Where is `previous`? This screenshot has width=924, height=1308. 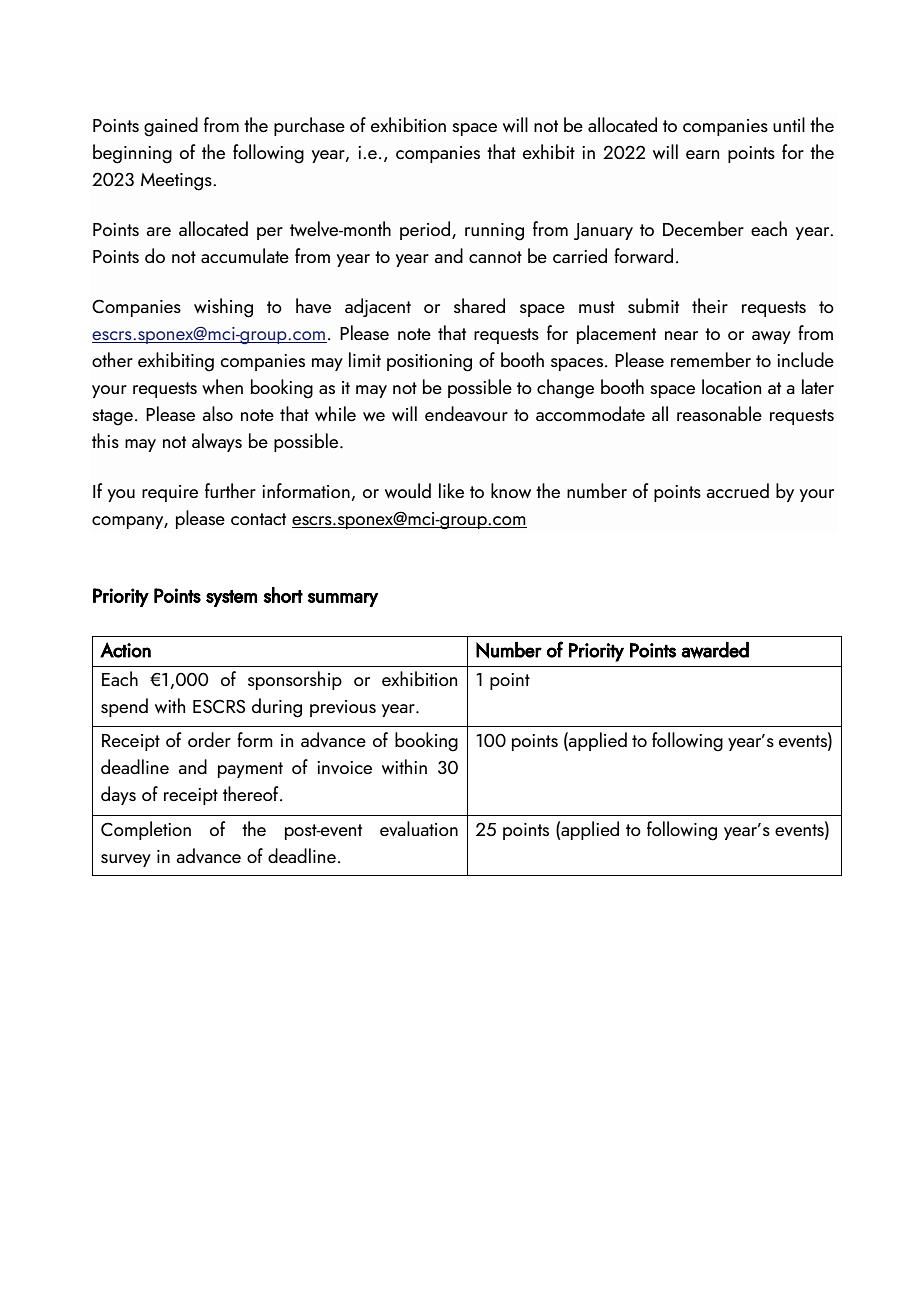
previous is located at coordinates (343, 708).
